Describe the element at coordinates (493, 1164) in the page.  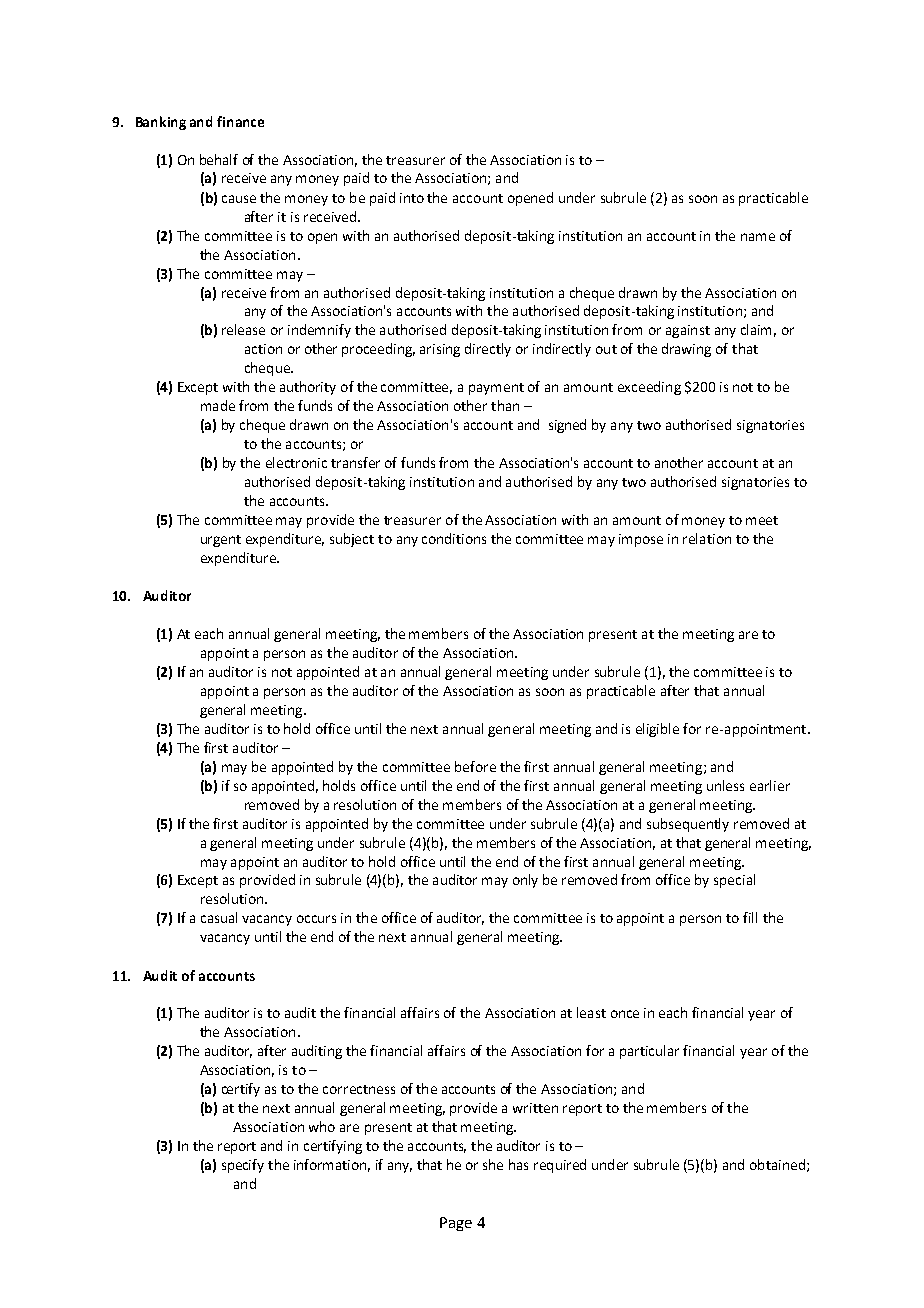
I see `she` at that location.
